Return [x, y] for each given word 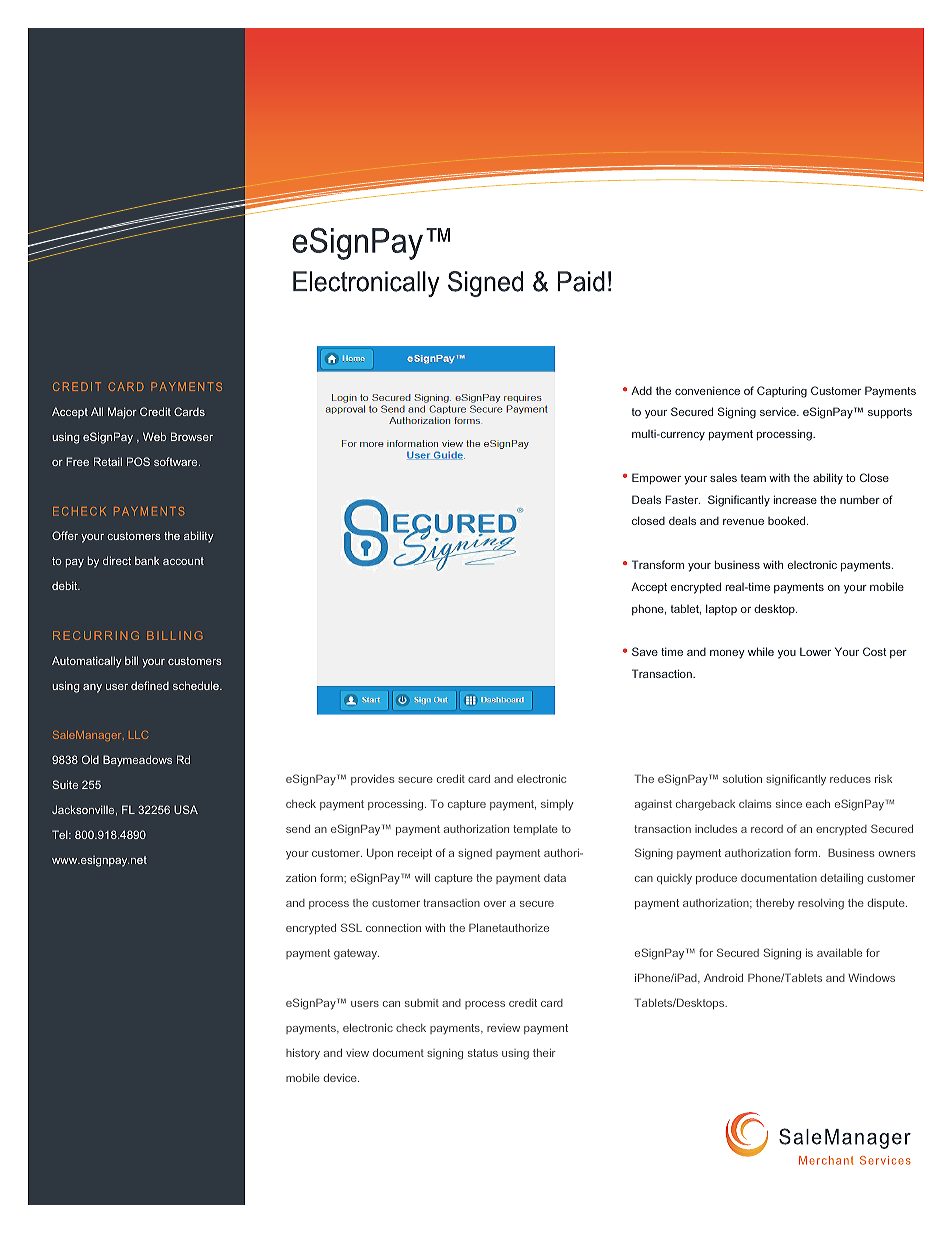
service [779, 411]
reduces [850, 779]
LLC [138, 735]
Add [641, 390]
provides [372, 779]
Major [122, 413]
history [303, 1054]
